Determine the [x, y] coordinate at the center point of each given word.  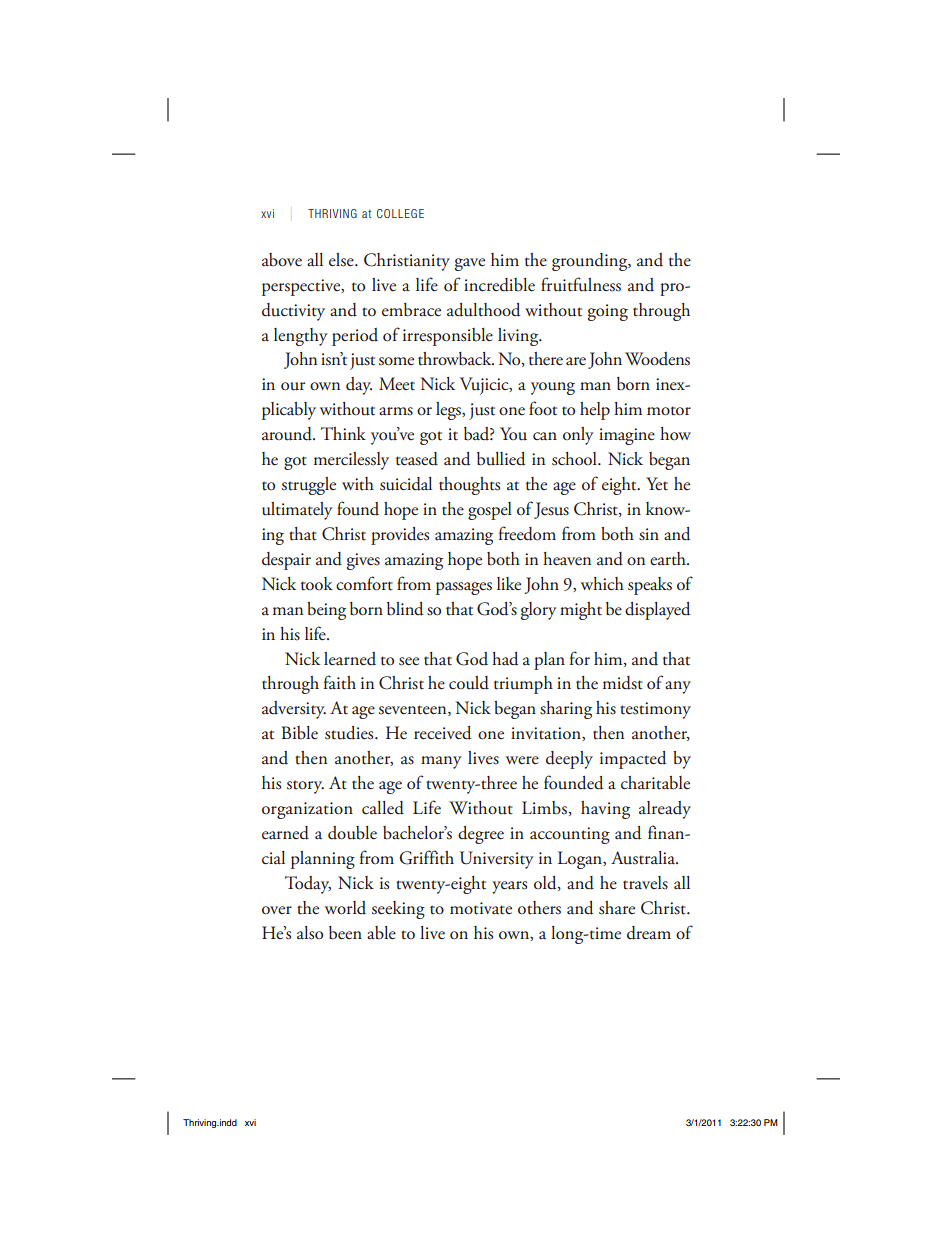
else [342, 260]
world [345, 908]
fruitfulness [581, 284]
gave [470, 264]
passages [464, 588]
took [317, 584]
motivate [481, 908]
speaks [650, 586]
